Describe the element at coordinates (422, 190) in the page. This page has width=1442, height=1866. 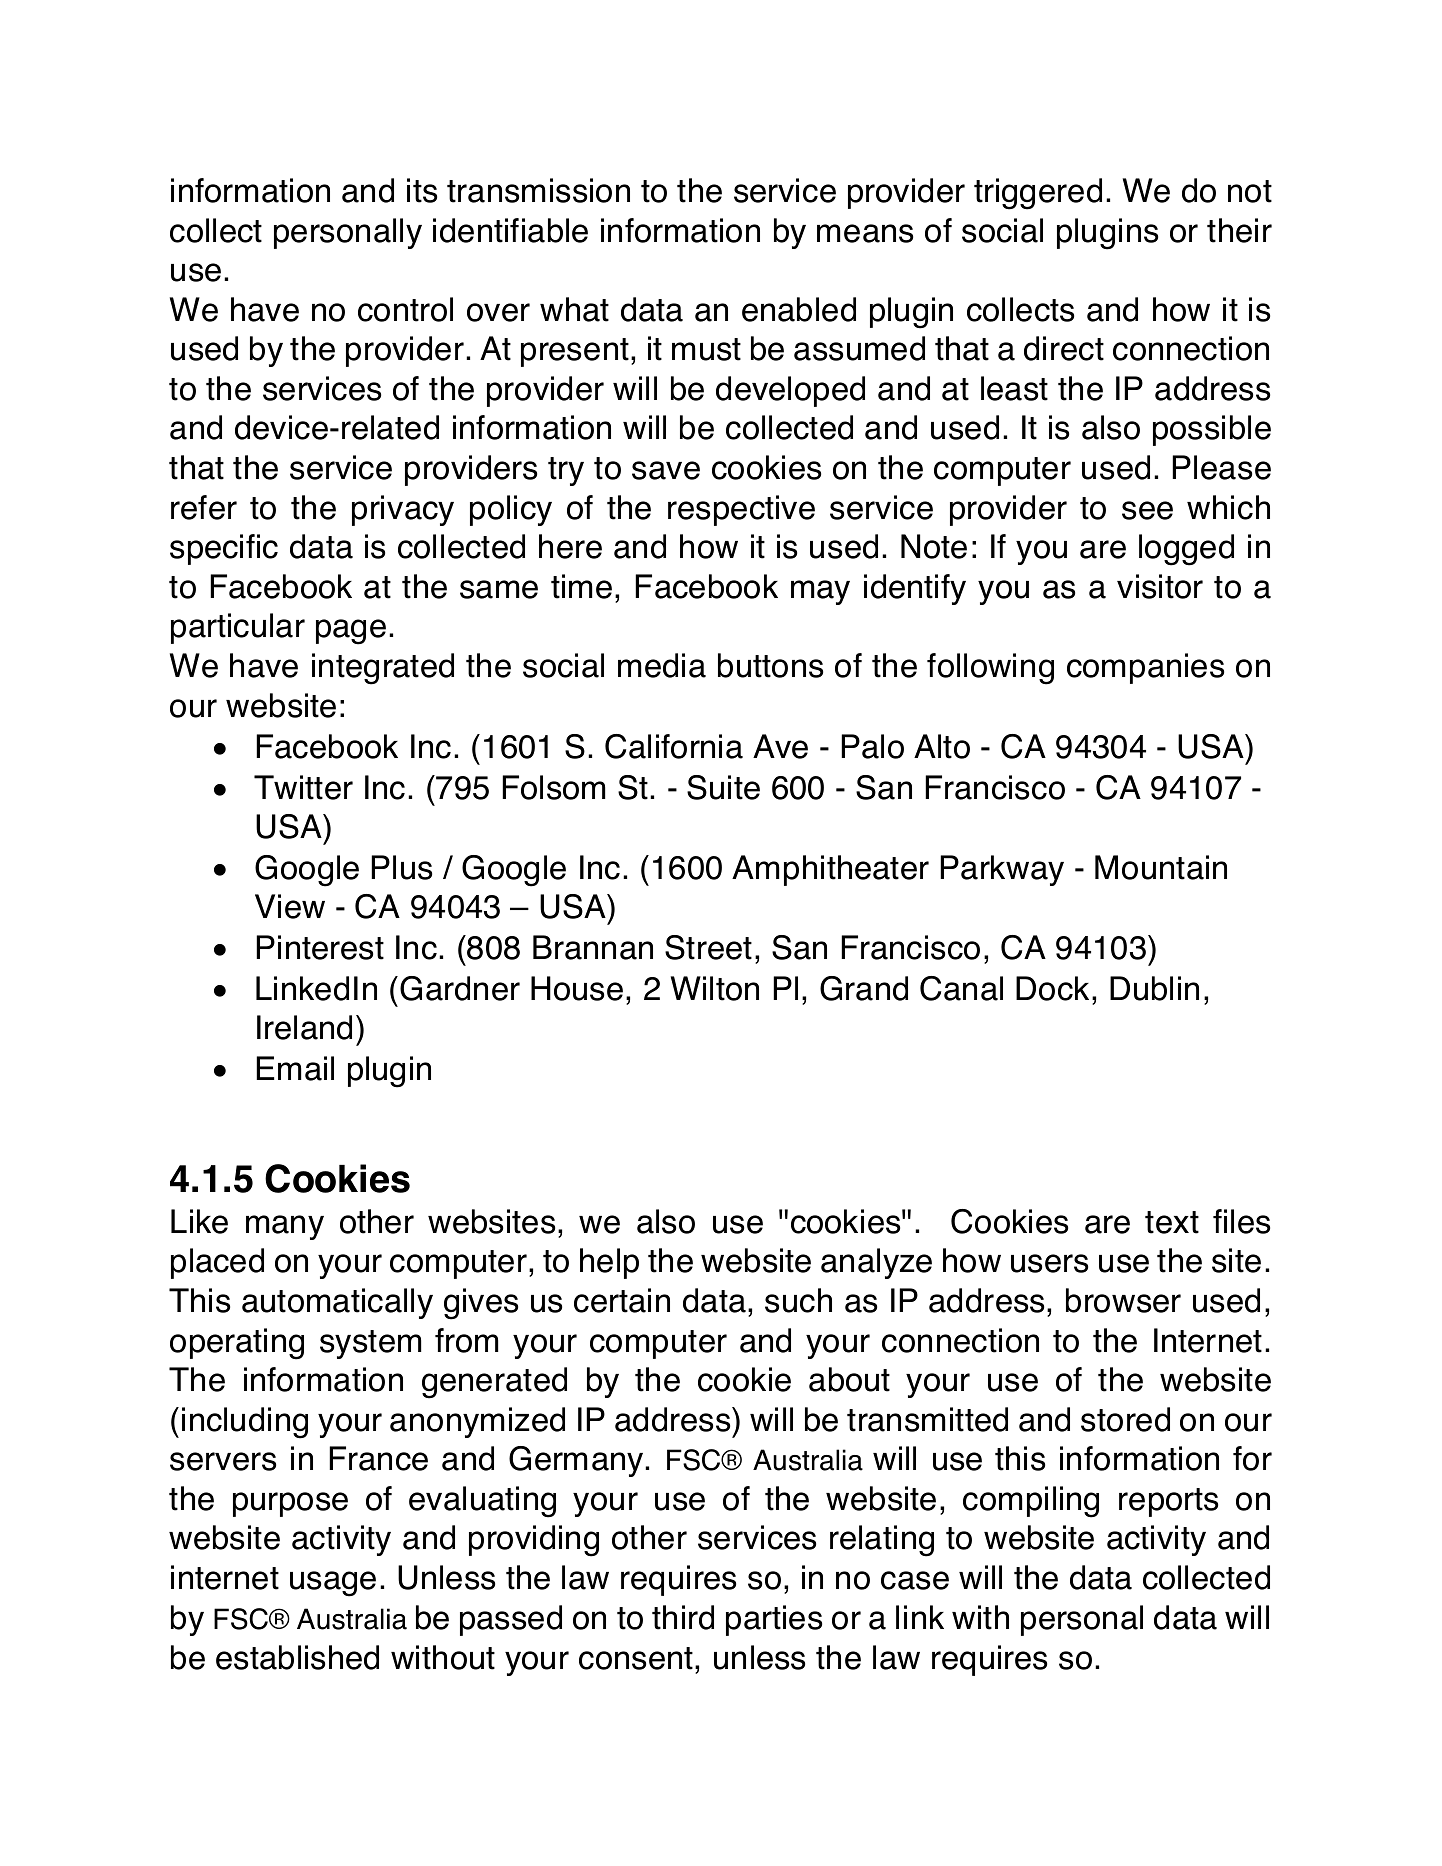
I see `its` at that location.
